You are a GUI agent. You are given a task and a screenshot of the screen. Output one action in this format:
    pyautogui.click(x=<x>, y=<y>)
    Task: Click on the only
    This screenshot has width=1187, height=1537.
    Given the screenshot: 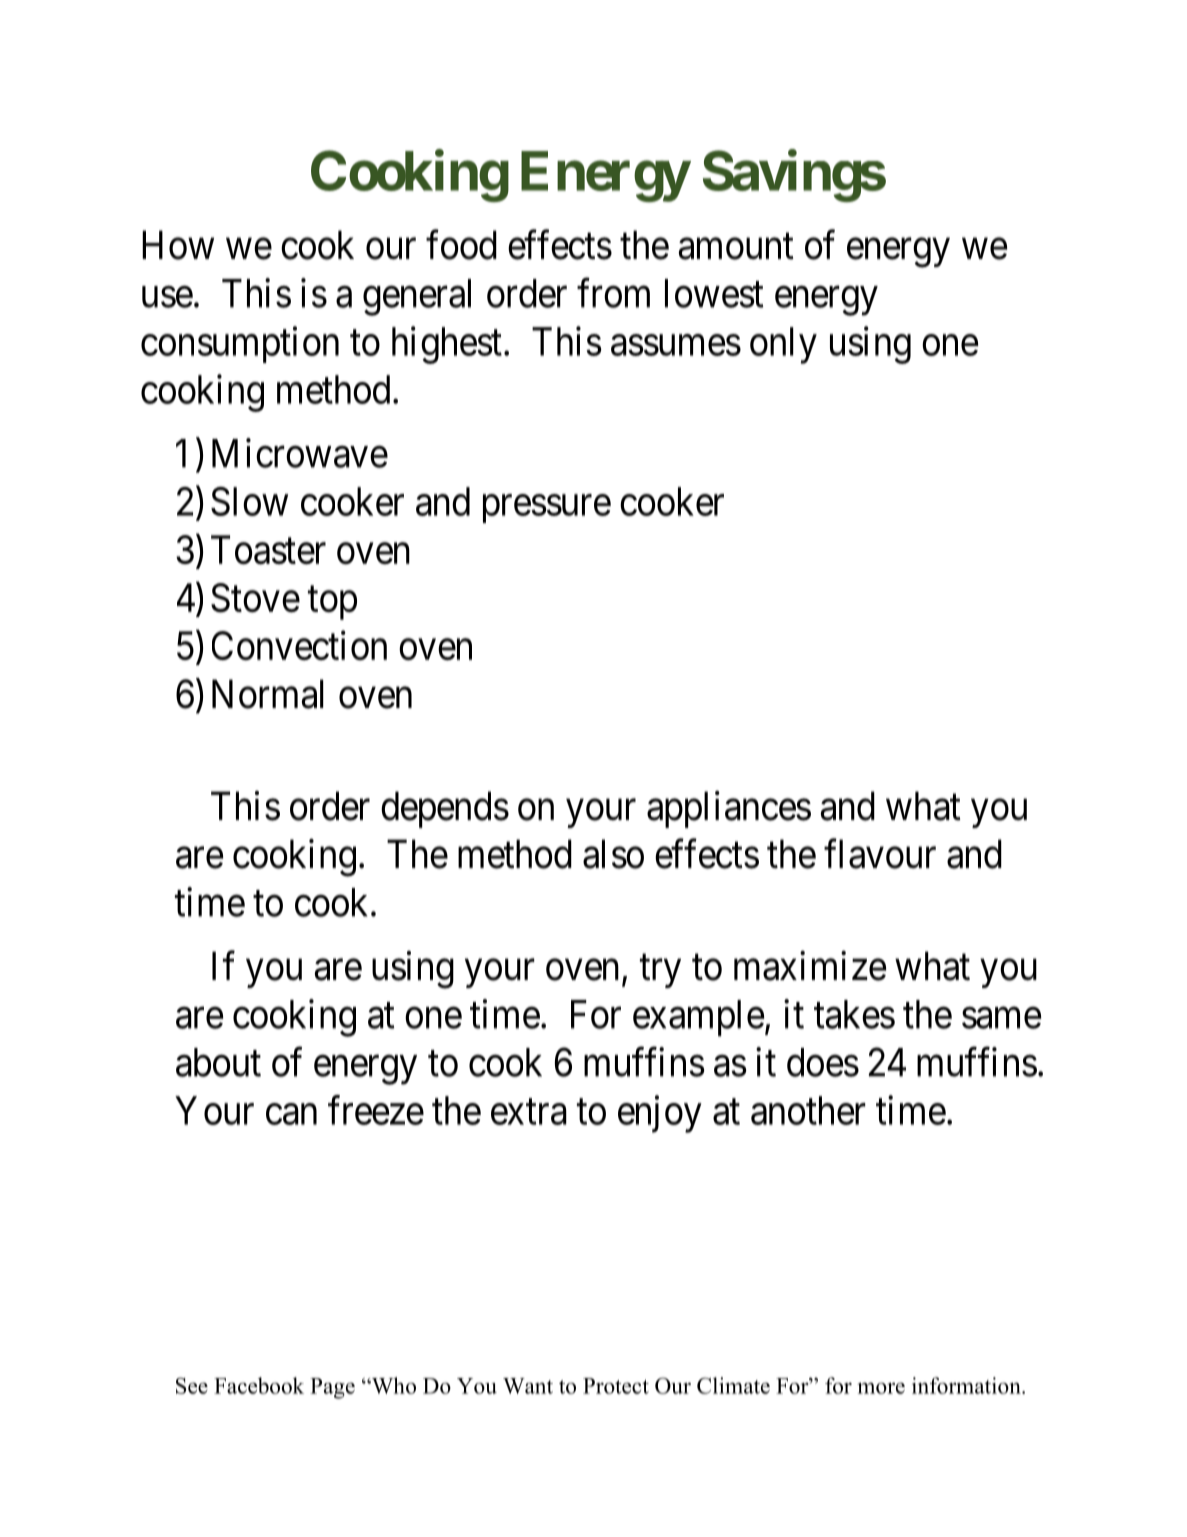 What is the action you would take?
    pyautogui.click(x=783, y=345)
